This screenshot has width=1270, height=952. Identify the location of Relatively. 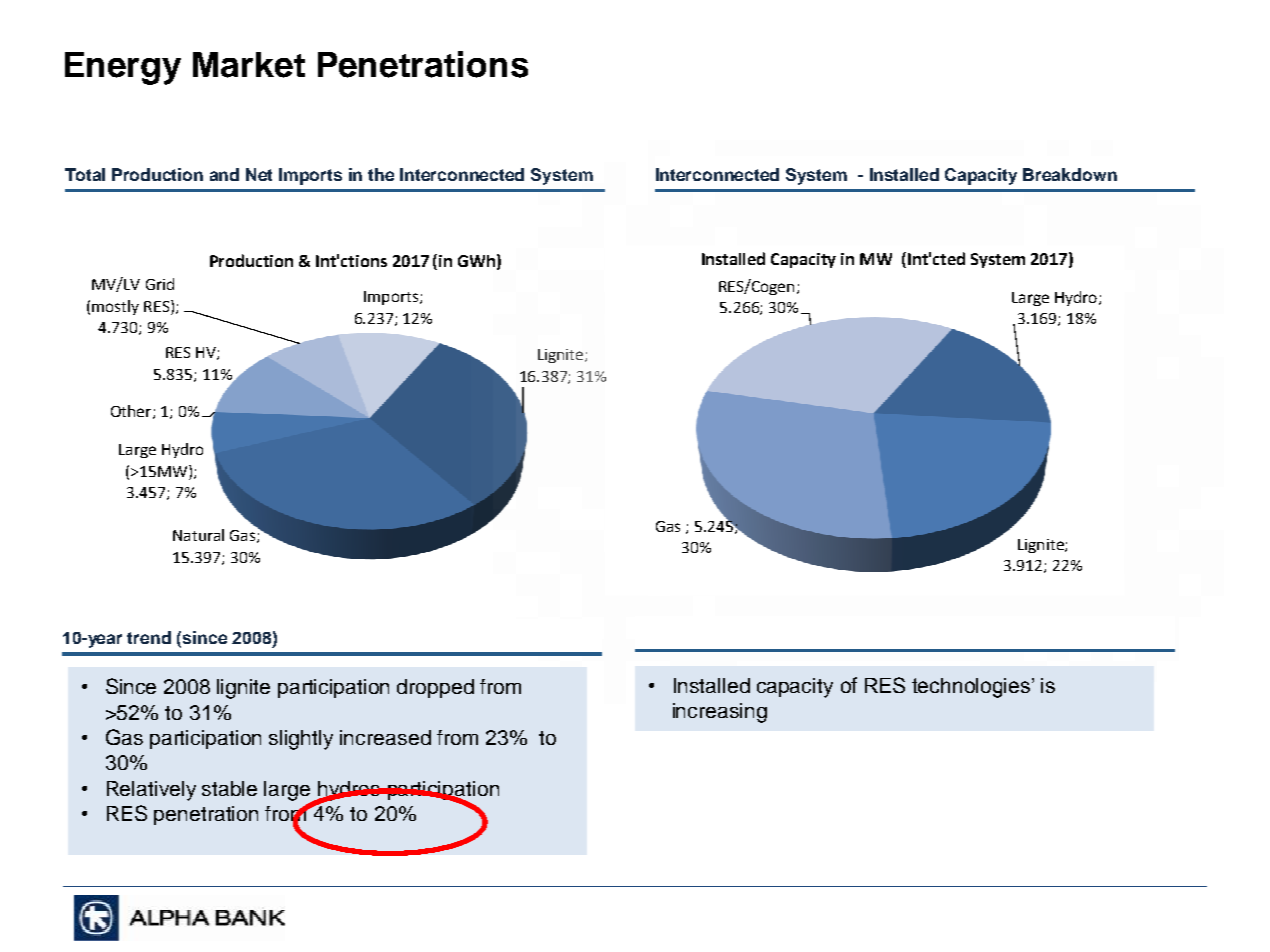
(151, 791).
